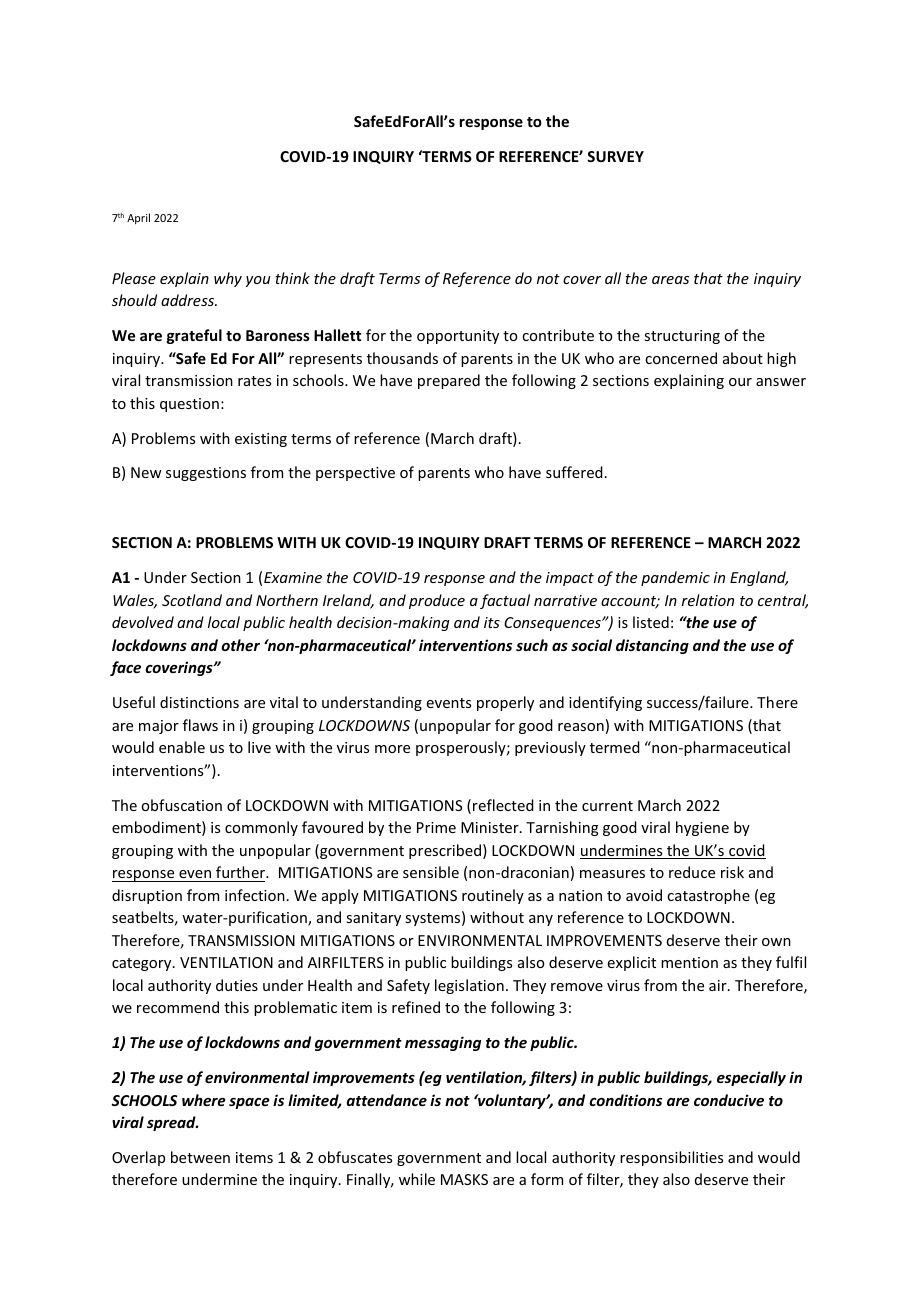  Describe the element at coordinates (199, 702) in the page. I see `distinctions` at that location.
